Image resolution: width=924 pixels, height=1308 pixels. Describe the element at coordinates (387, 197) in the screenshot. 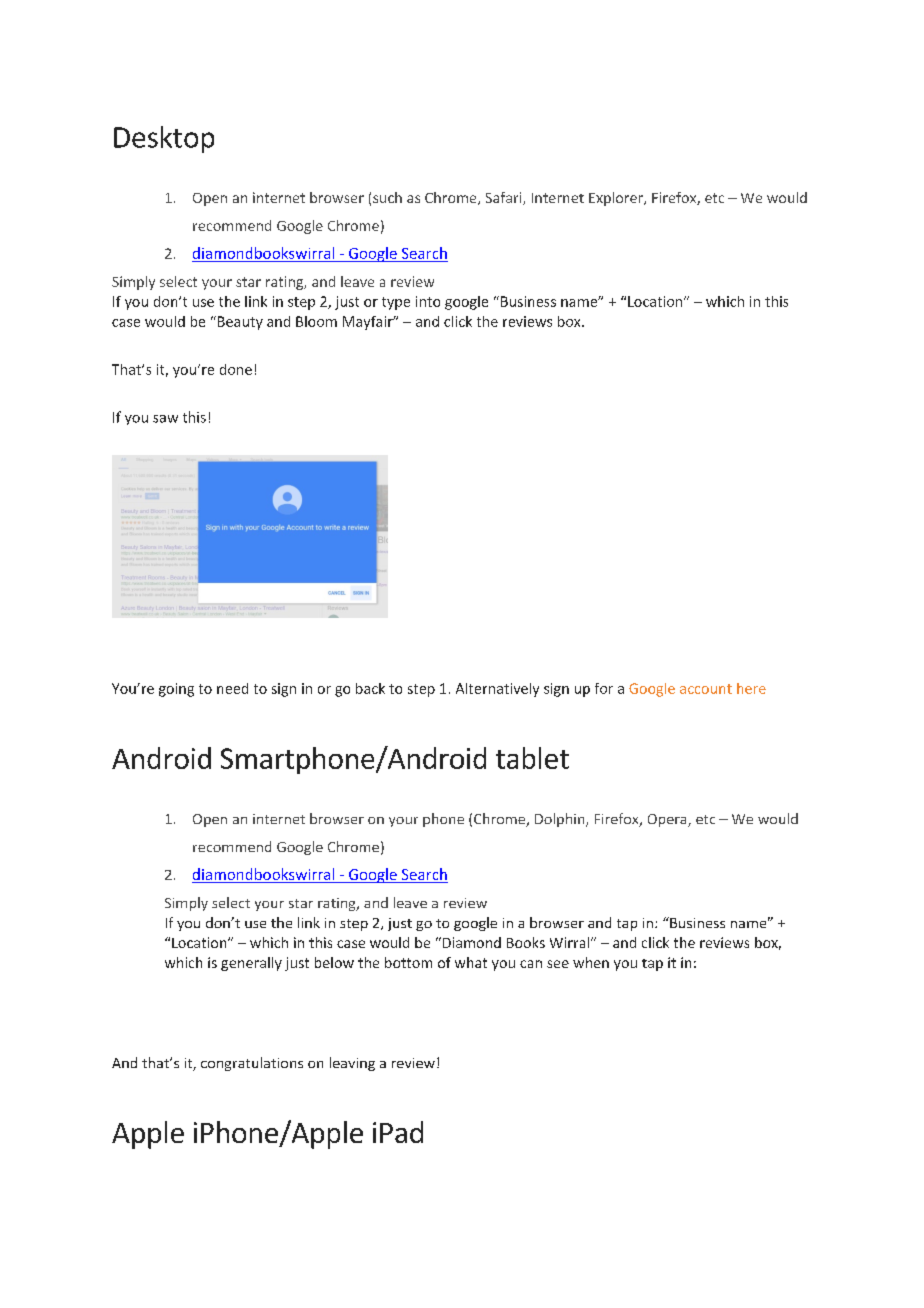

I see `such` at that location.
